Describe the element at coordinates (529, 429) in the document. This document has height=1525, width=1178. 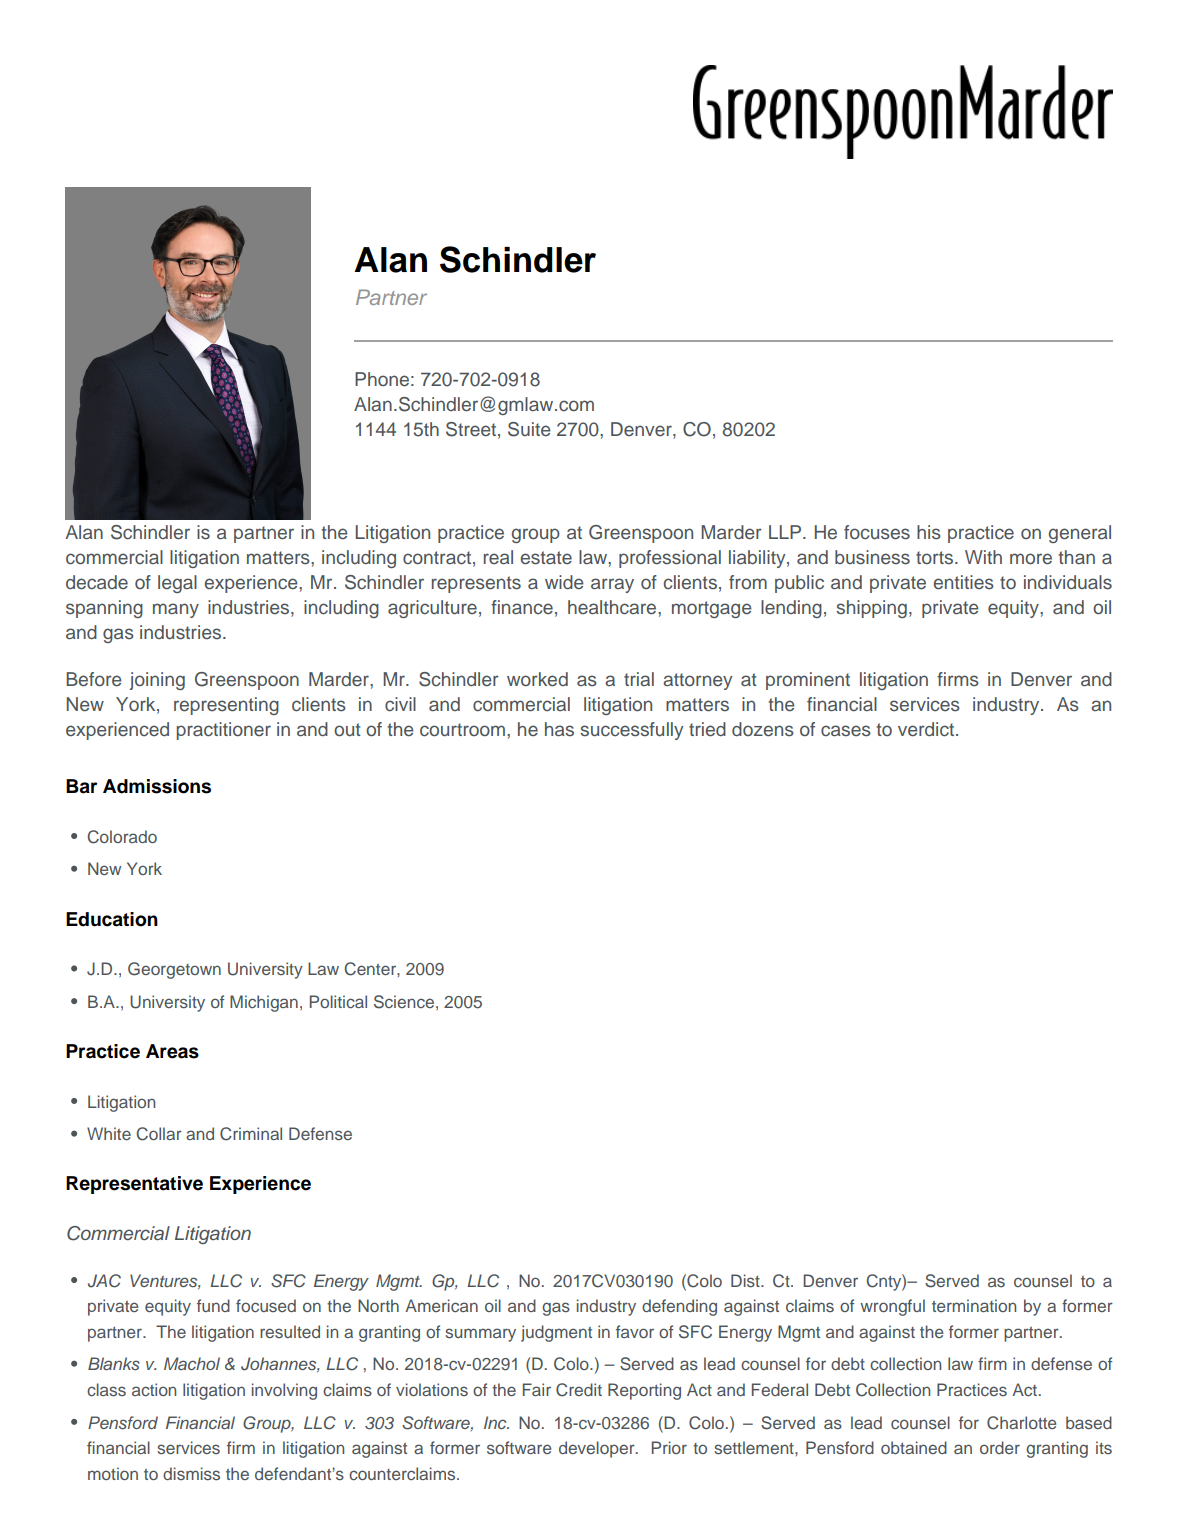
I see `Suite` at that location.
